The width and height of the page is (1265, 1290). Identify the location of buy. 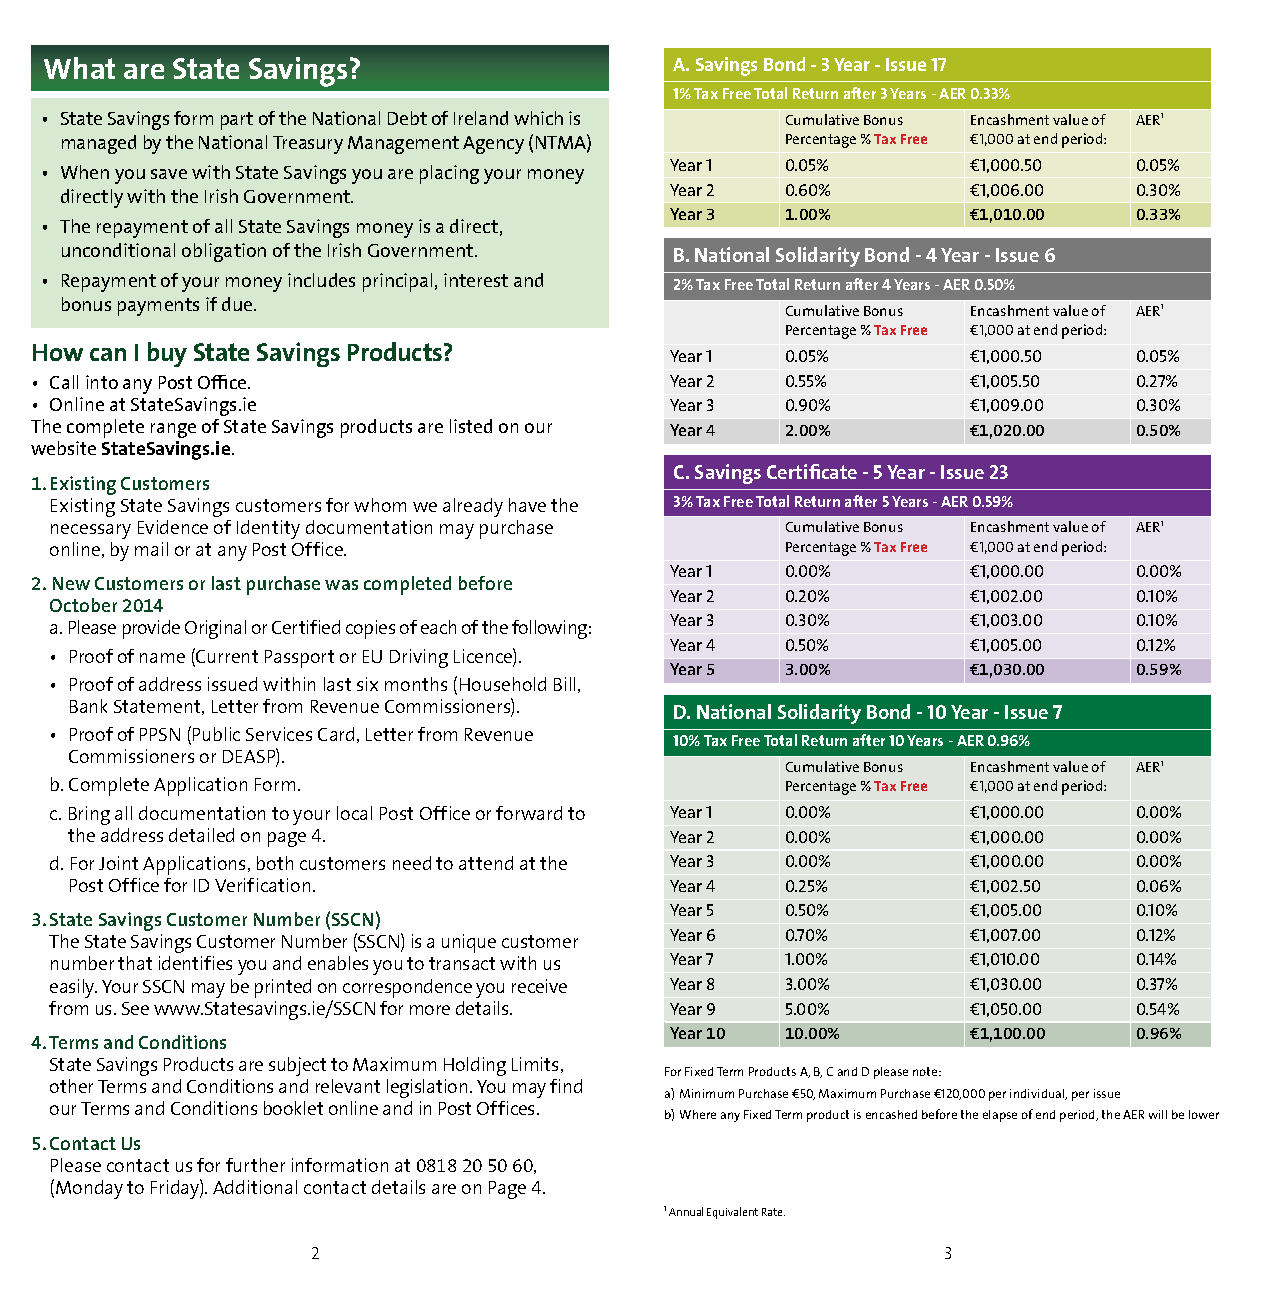
(167, 354).
